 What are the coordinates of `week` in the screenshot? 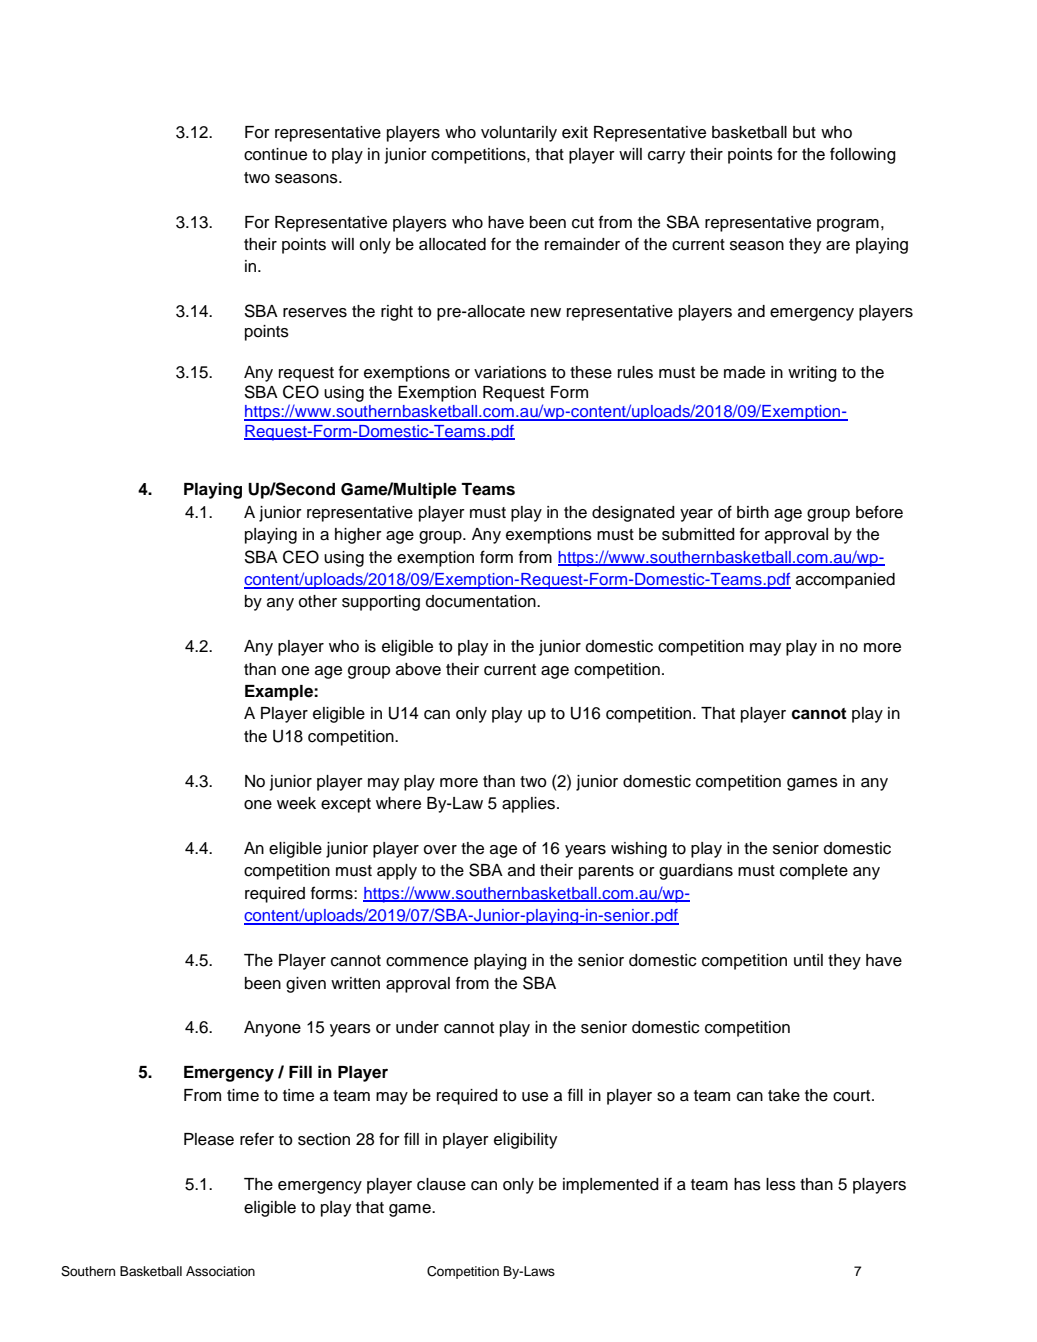 It's located at (296, 803).
